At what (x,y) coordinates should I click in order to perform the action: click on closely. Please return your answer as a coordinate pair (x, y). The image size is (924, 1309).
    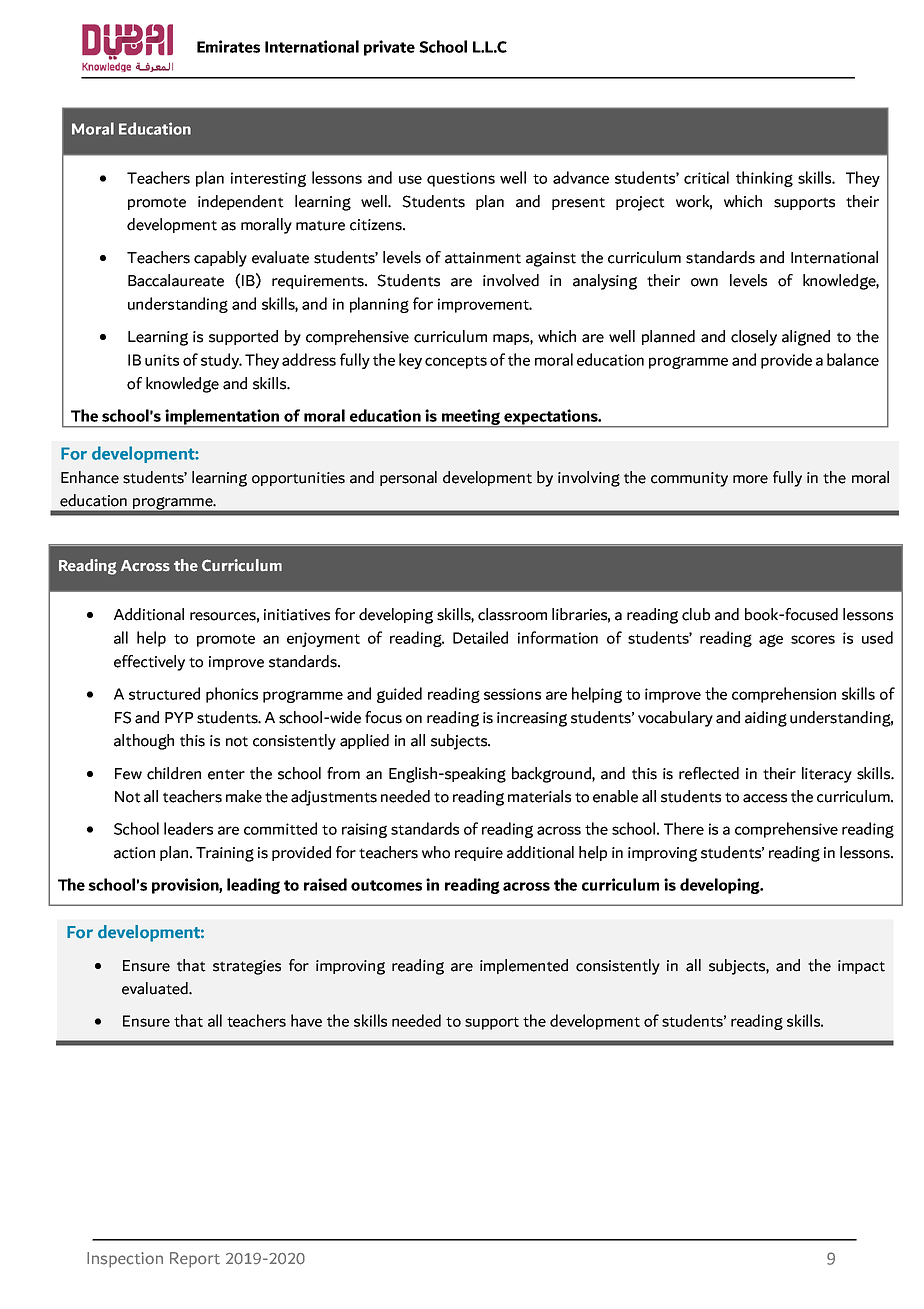
    Looking at the image, I should click on (754, 338).
